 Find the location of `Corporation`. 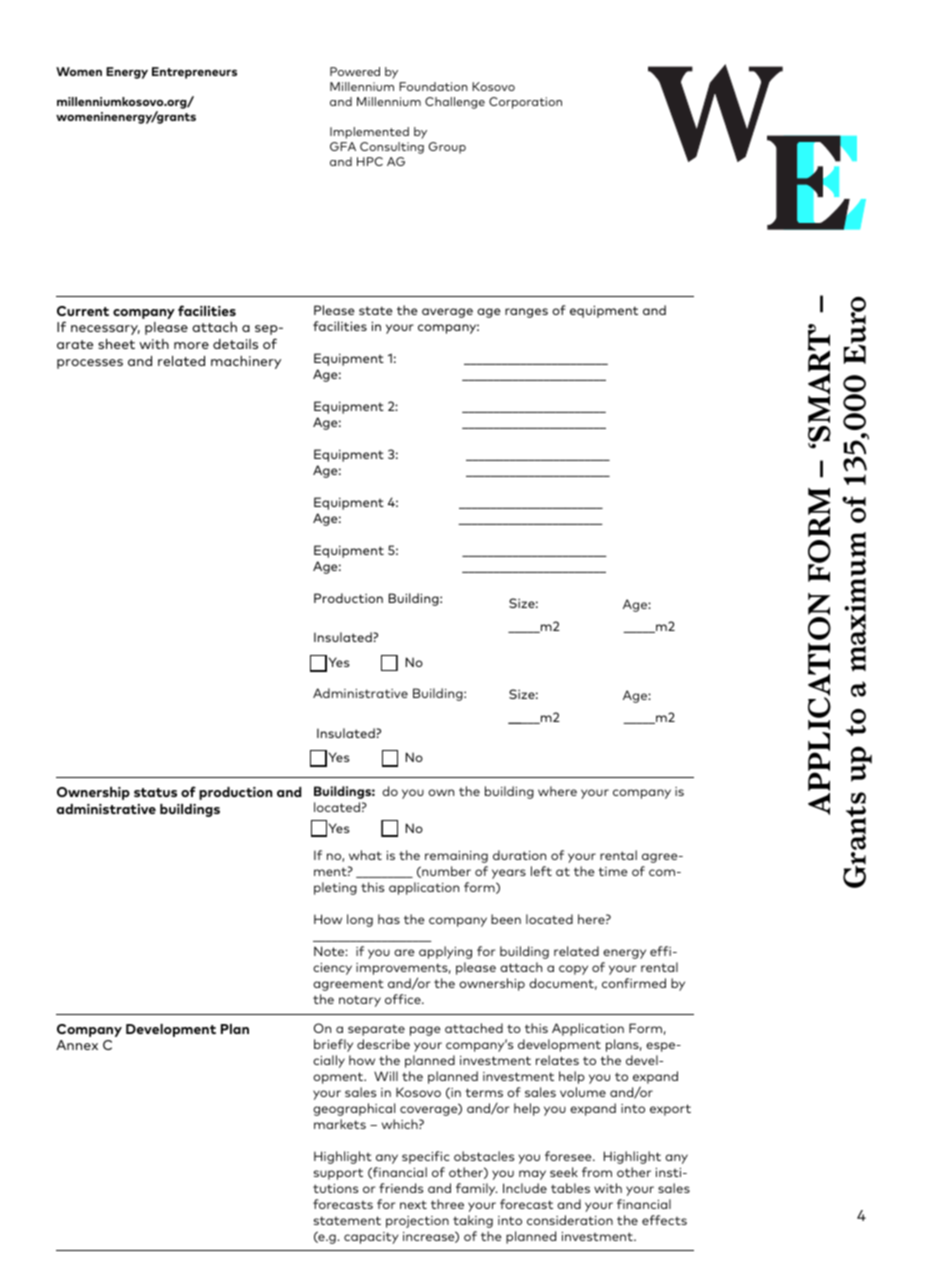

Corporation is located at coordinates (525, 103).
